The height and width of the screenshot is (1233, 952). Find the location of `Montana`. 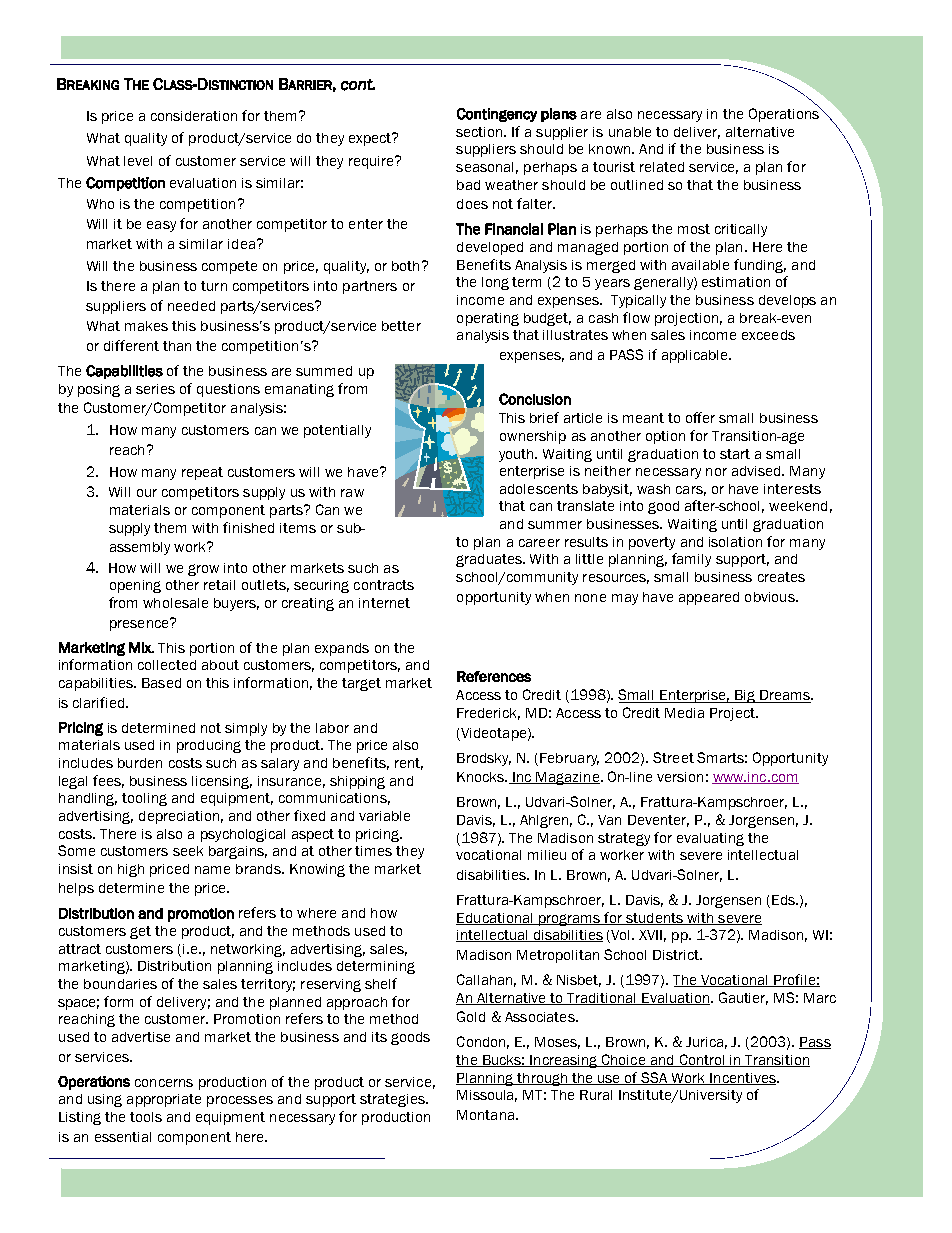

Montana is located at coordinates (487, 1115).
